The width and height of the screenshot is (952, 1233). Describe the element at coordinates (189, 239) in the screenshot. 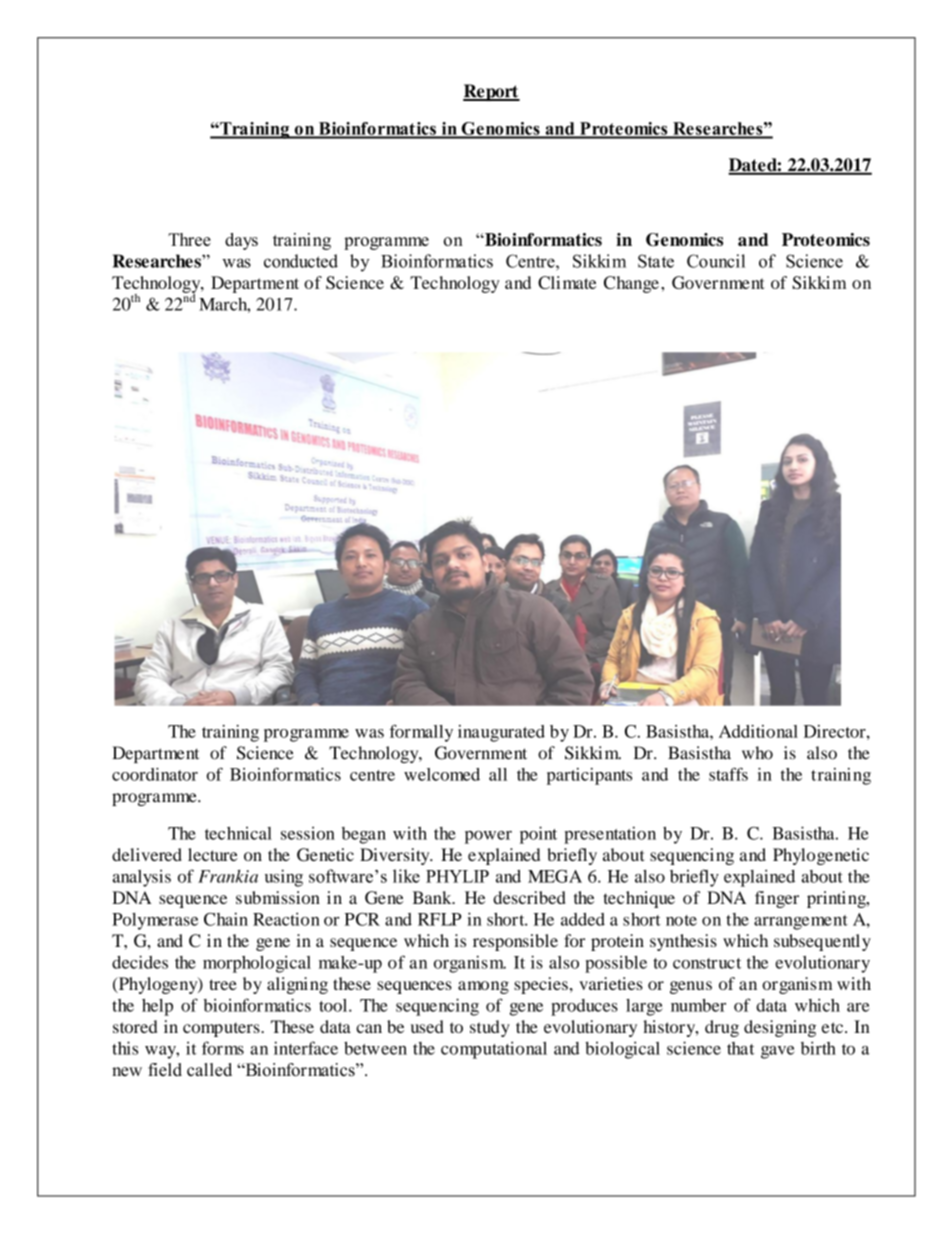

I see `Three` at that location.
